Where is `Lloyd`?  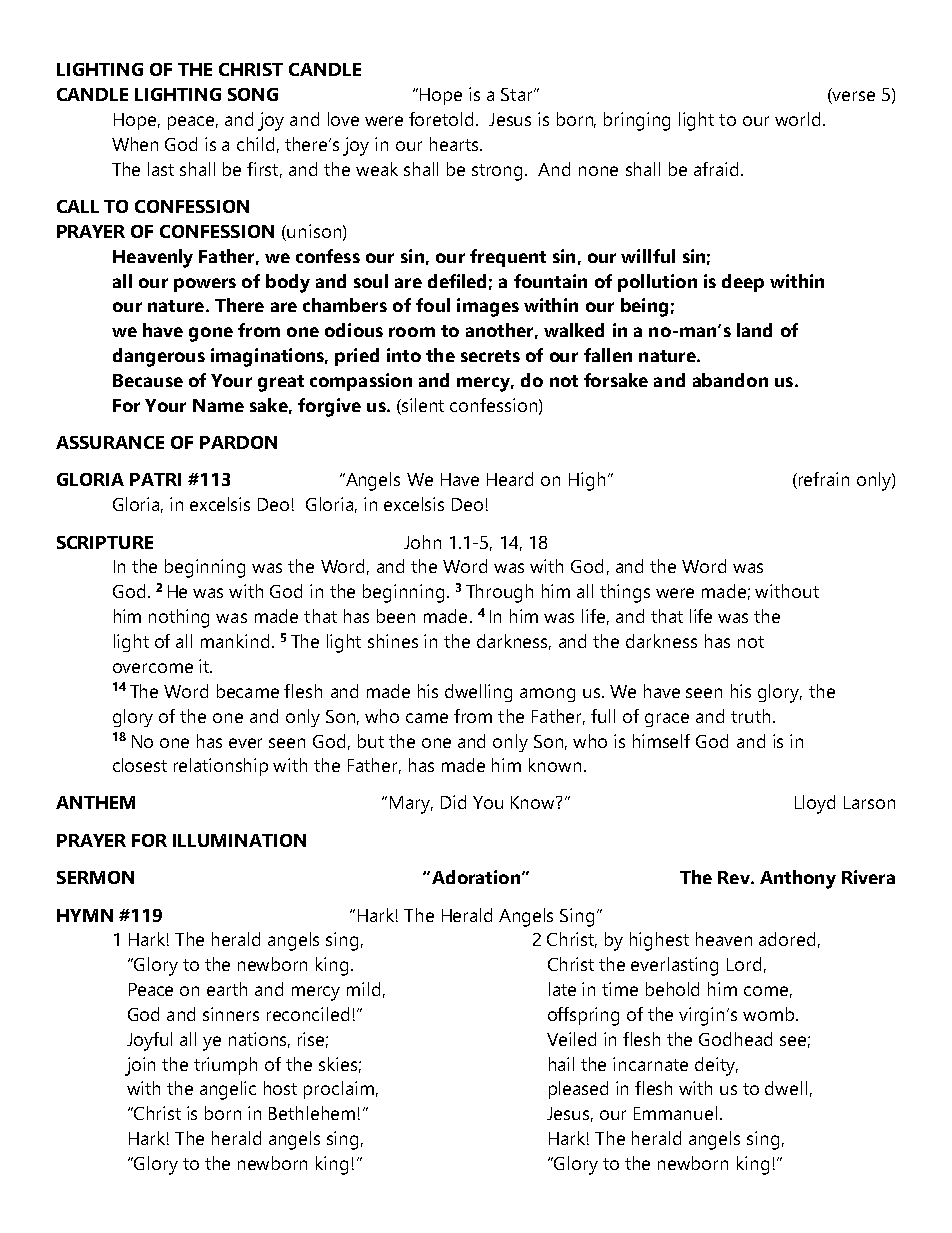
Lloyd is located at coordinates (815, 804).
